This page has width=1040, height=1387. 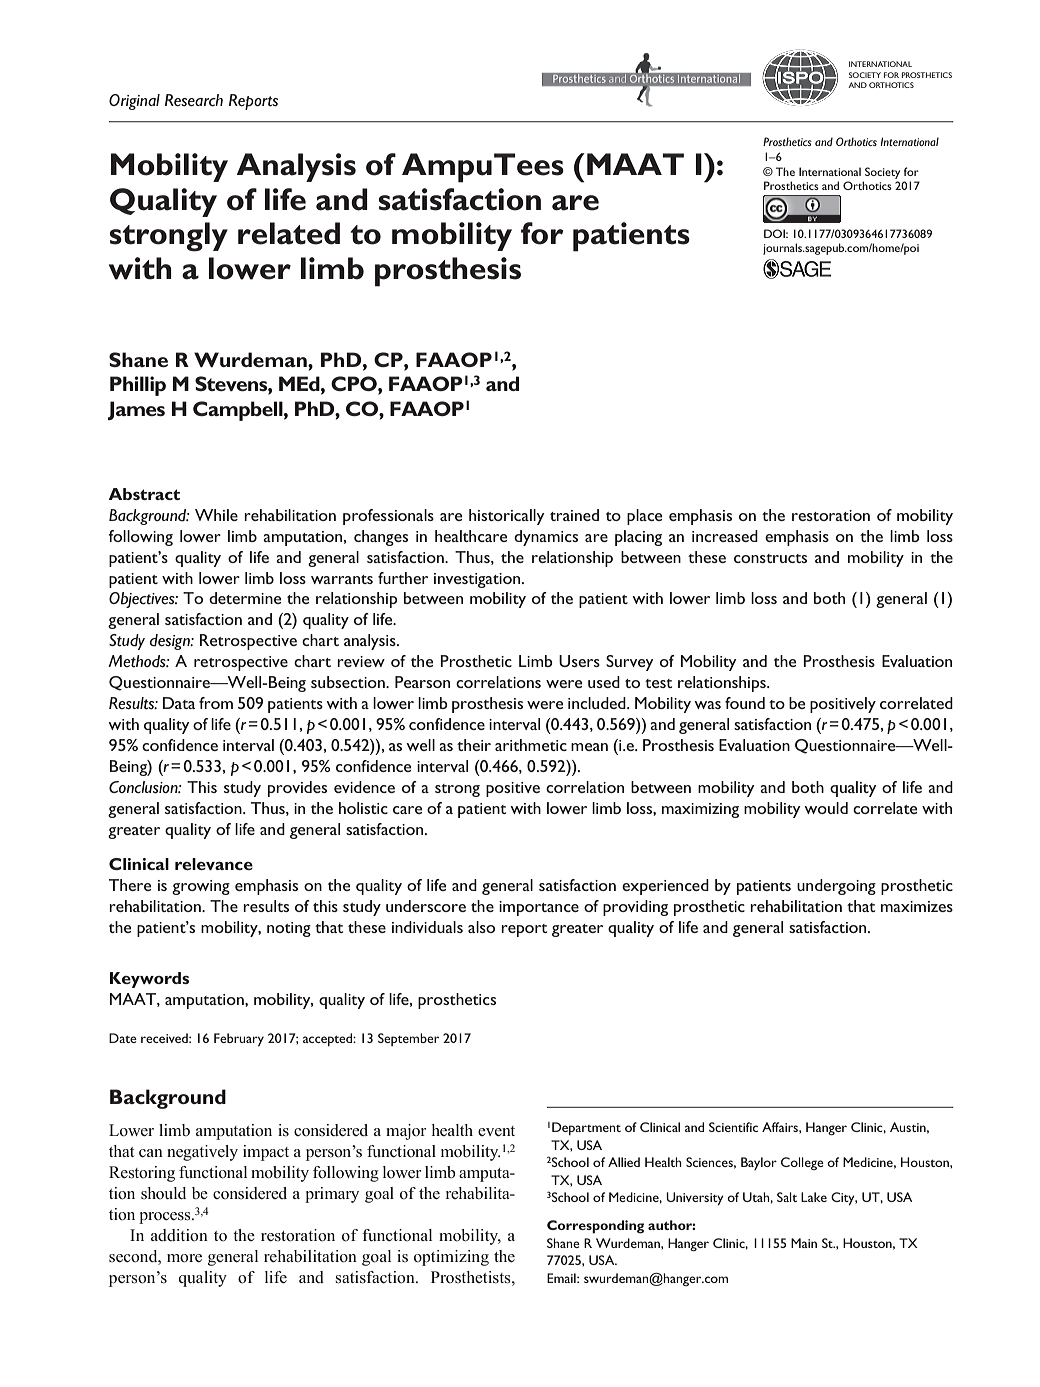 What do you see at coordinates (138, 386) in the page?
I see `Phillip` at bounding box center [138, 386].
